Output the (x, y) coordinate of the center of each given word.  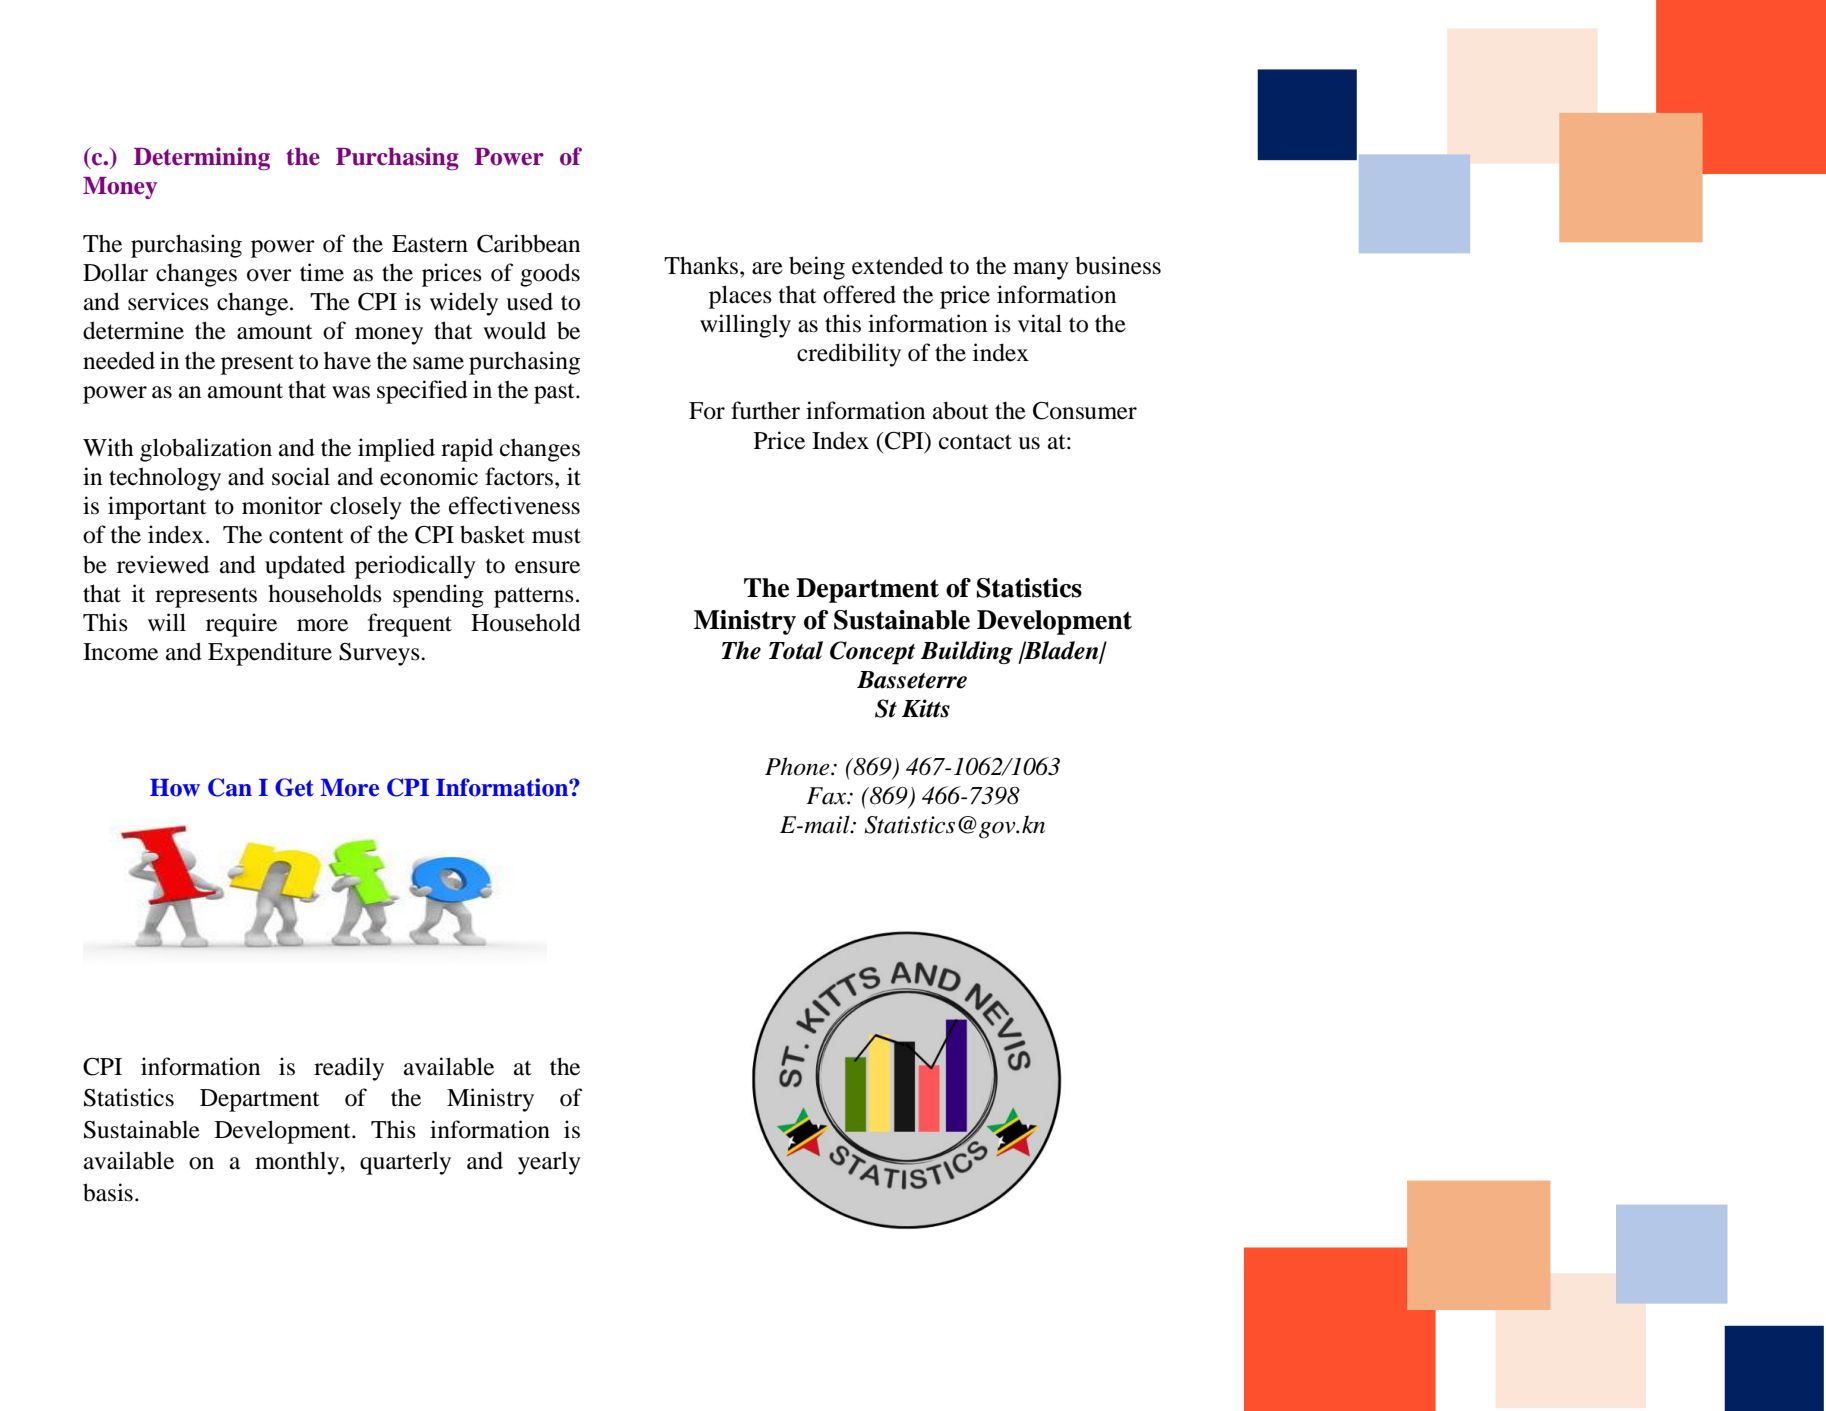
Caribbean (528, 243)
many (1041, 271)
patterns (534, 597)
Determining (202, 158)
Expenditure (270, 654)
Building (967, 652)
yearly (549, 1163)
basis (108, 1192)
